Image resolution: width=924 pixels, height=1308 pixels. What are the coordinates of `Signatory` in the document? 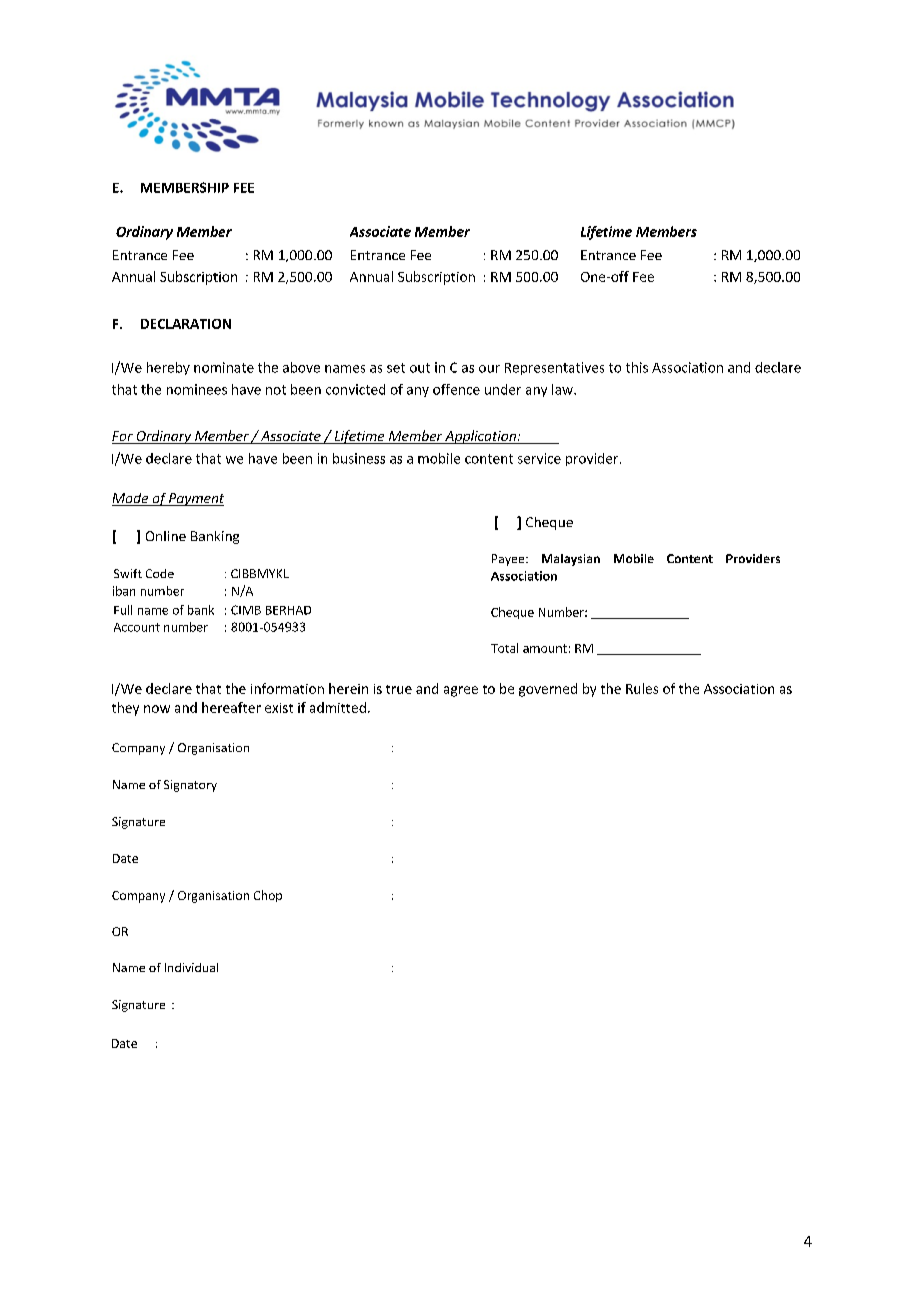 It's located at (190, 786).
